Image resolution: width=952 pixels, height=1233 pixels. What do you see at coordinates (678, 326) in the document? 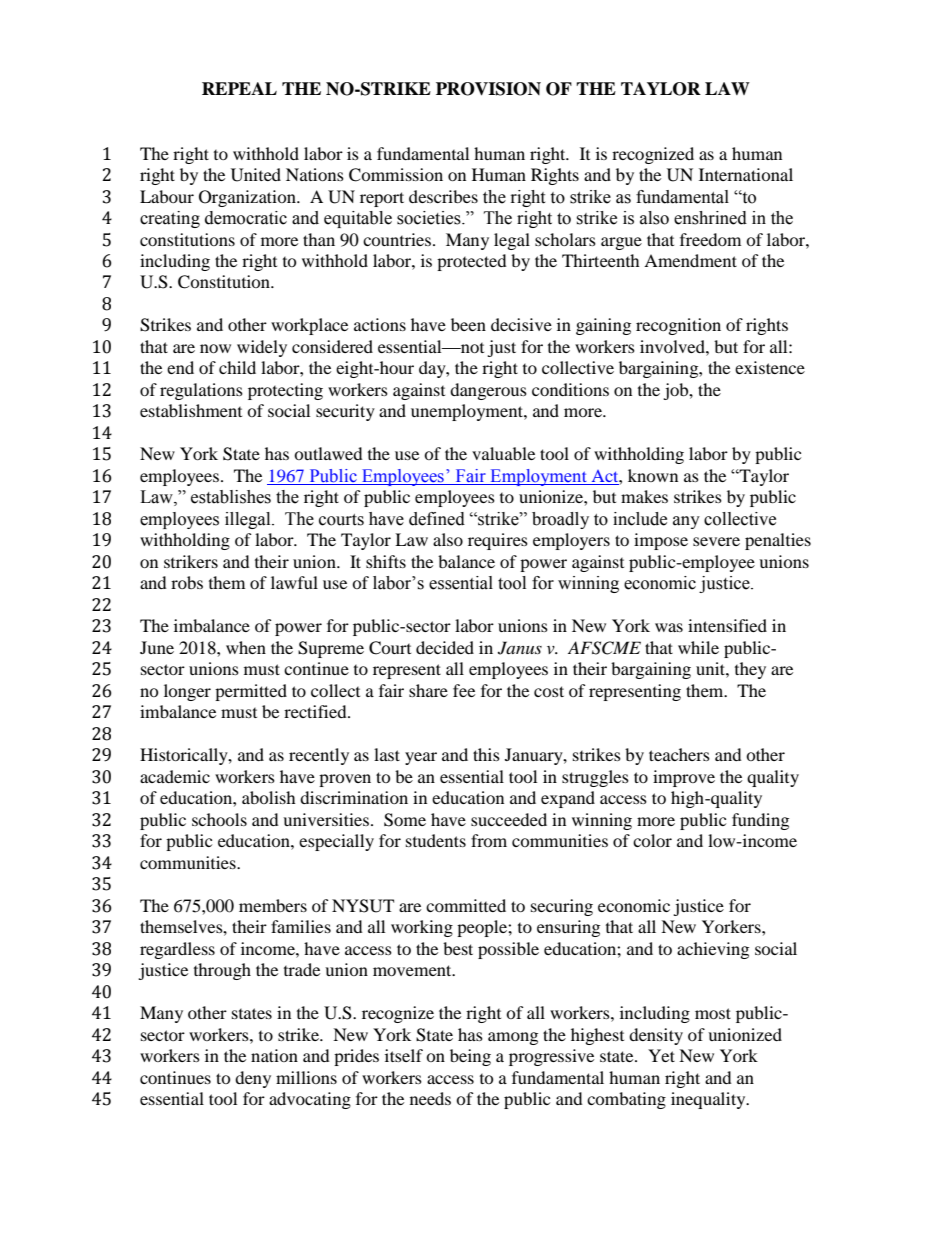
I see `recognition` at bounding box center [678, 326].
